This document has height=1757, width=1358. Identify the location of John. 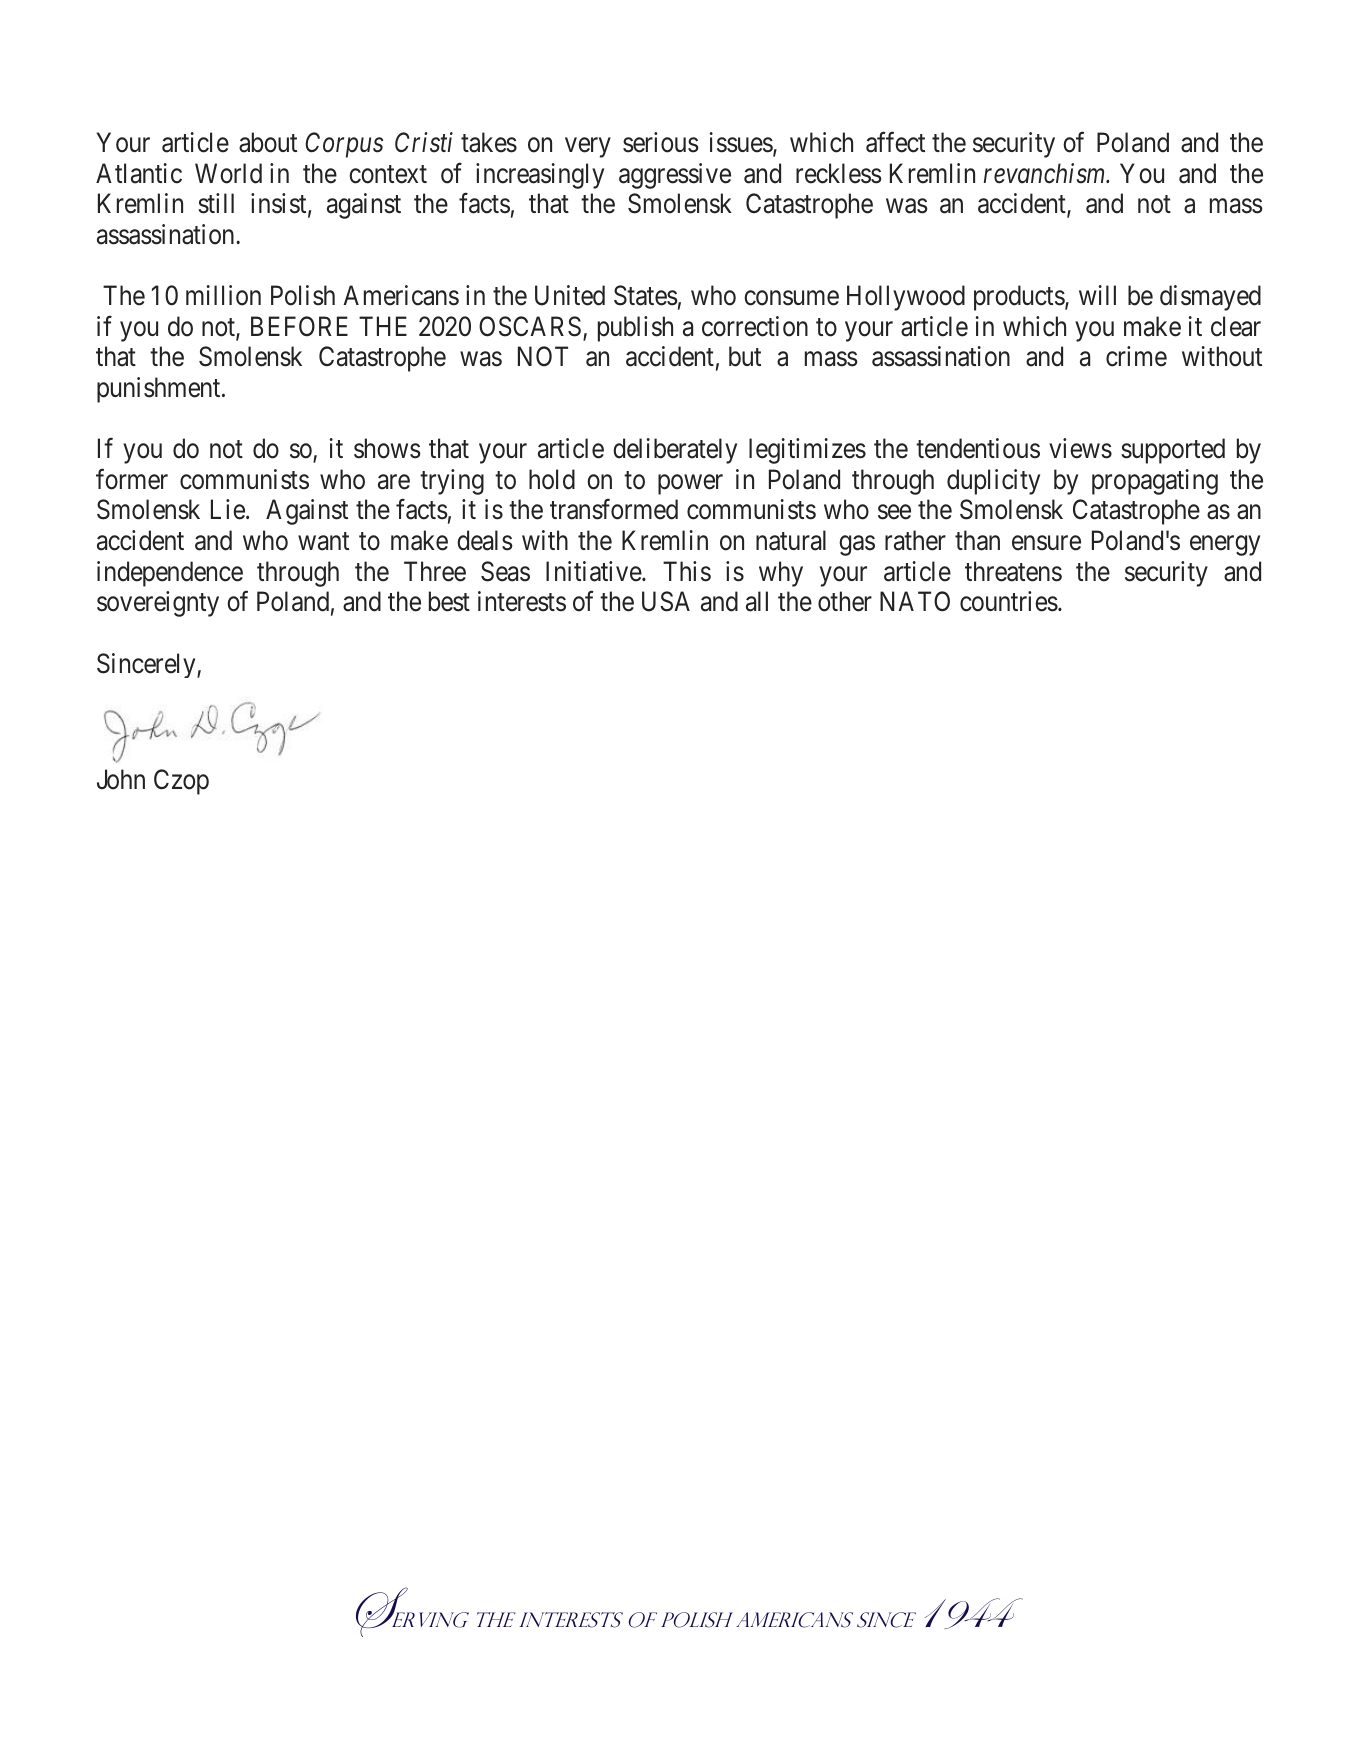
(121, 779).
